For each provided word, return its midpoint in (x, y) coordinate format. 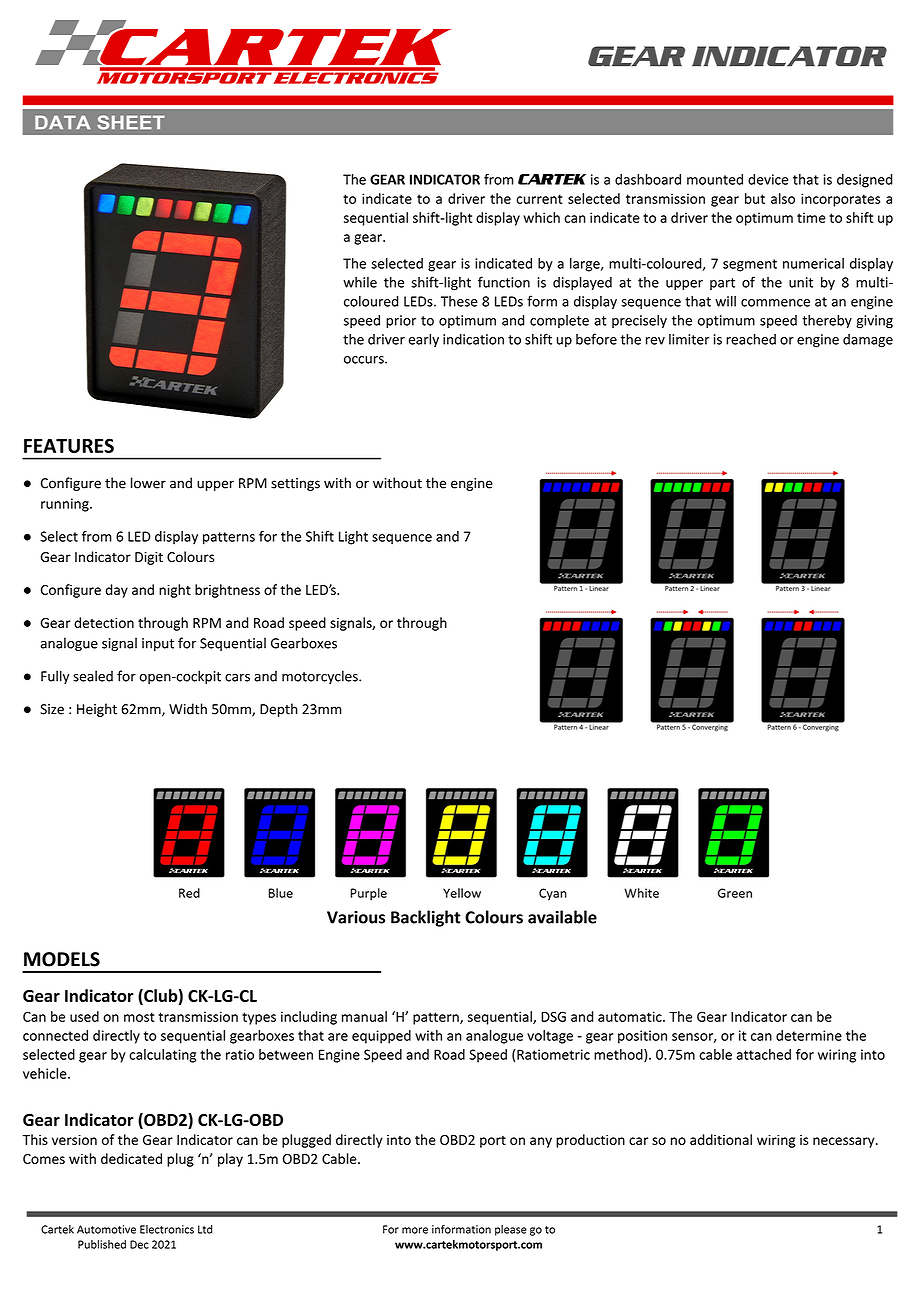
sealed (93, 676)
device (768, 179)
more (415, 1230)
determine (809, 1035)
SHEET (131, 122)
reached (751, 339)
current (539, 199)
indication (473, 339)
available (562, 917)
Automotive (106, 1229)
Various (356, 917)
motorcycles (321, 677)
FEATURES (69, 445)
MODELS (62, 959)
